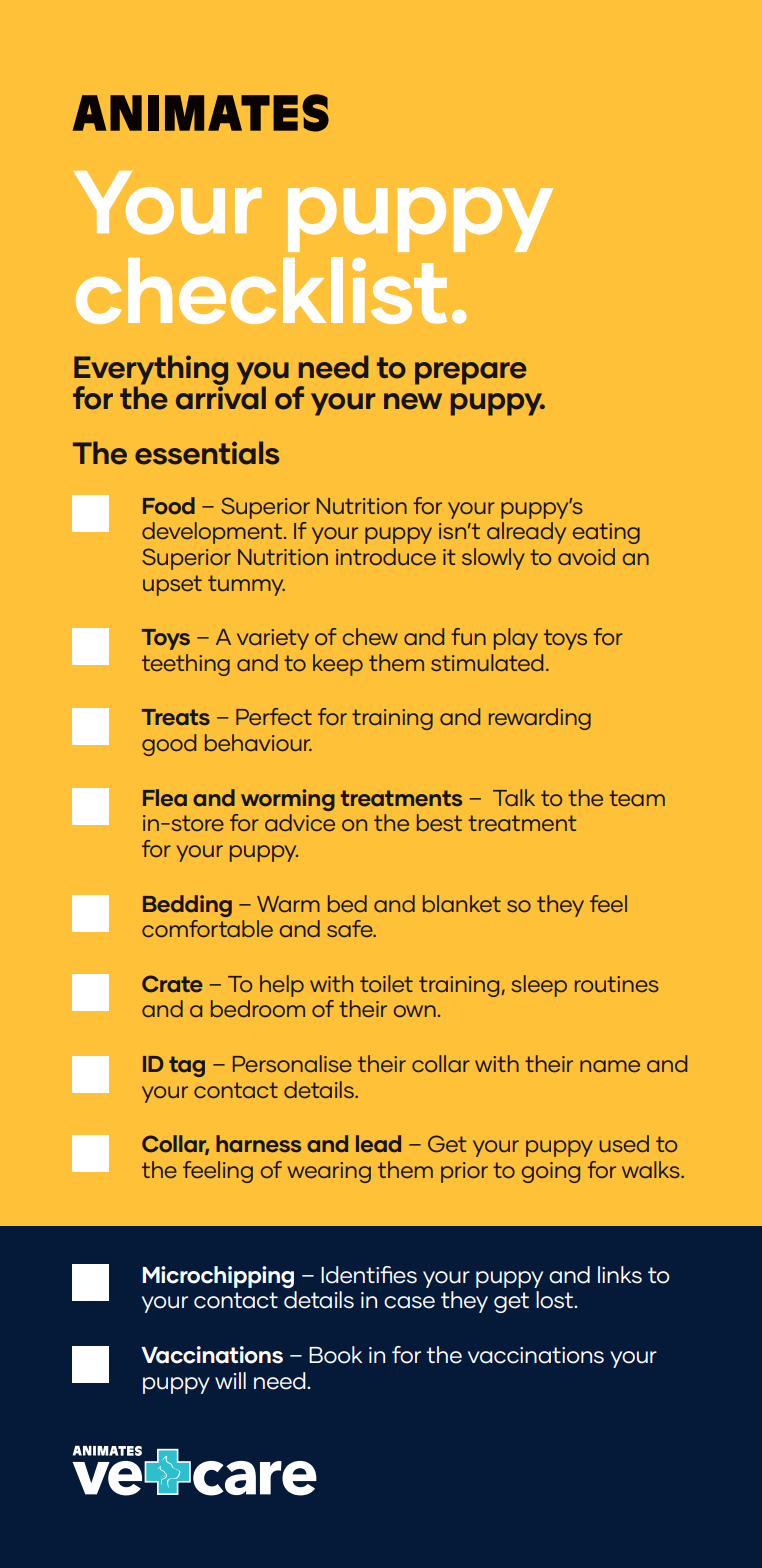 The width and height of the document is (762, 1568). I want to click on prepare, so click(471, 373).
